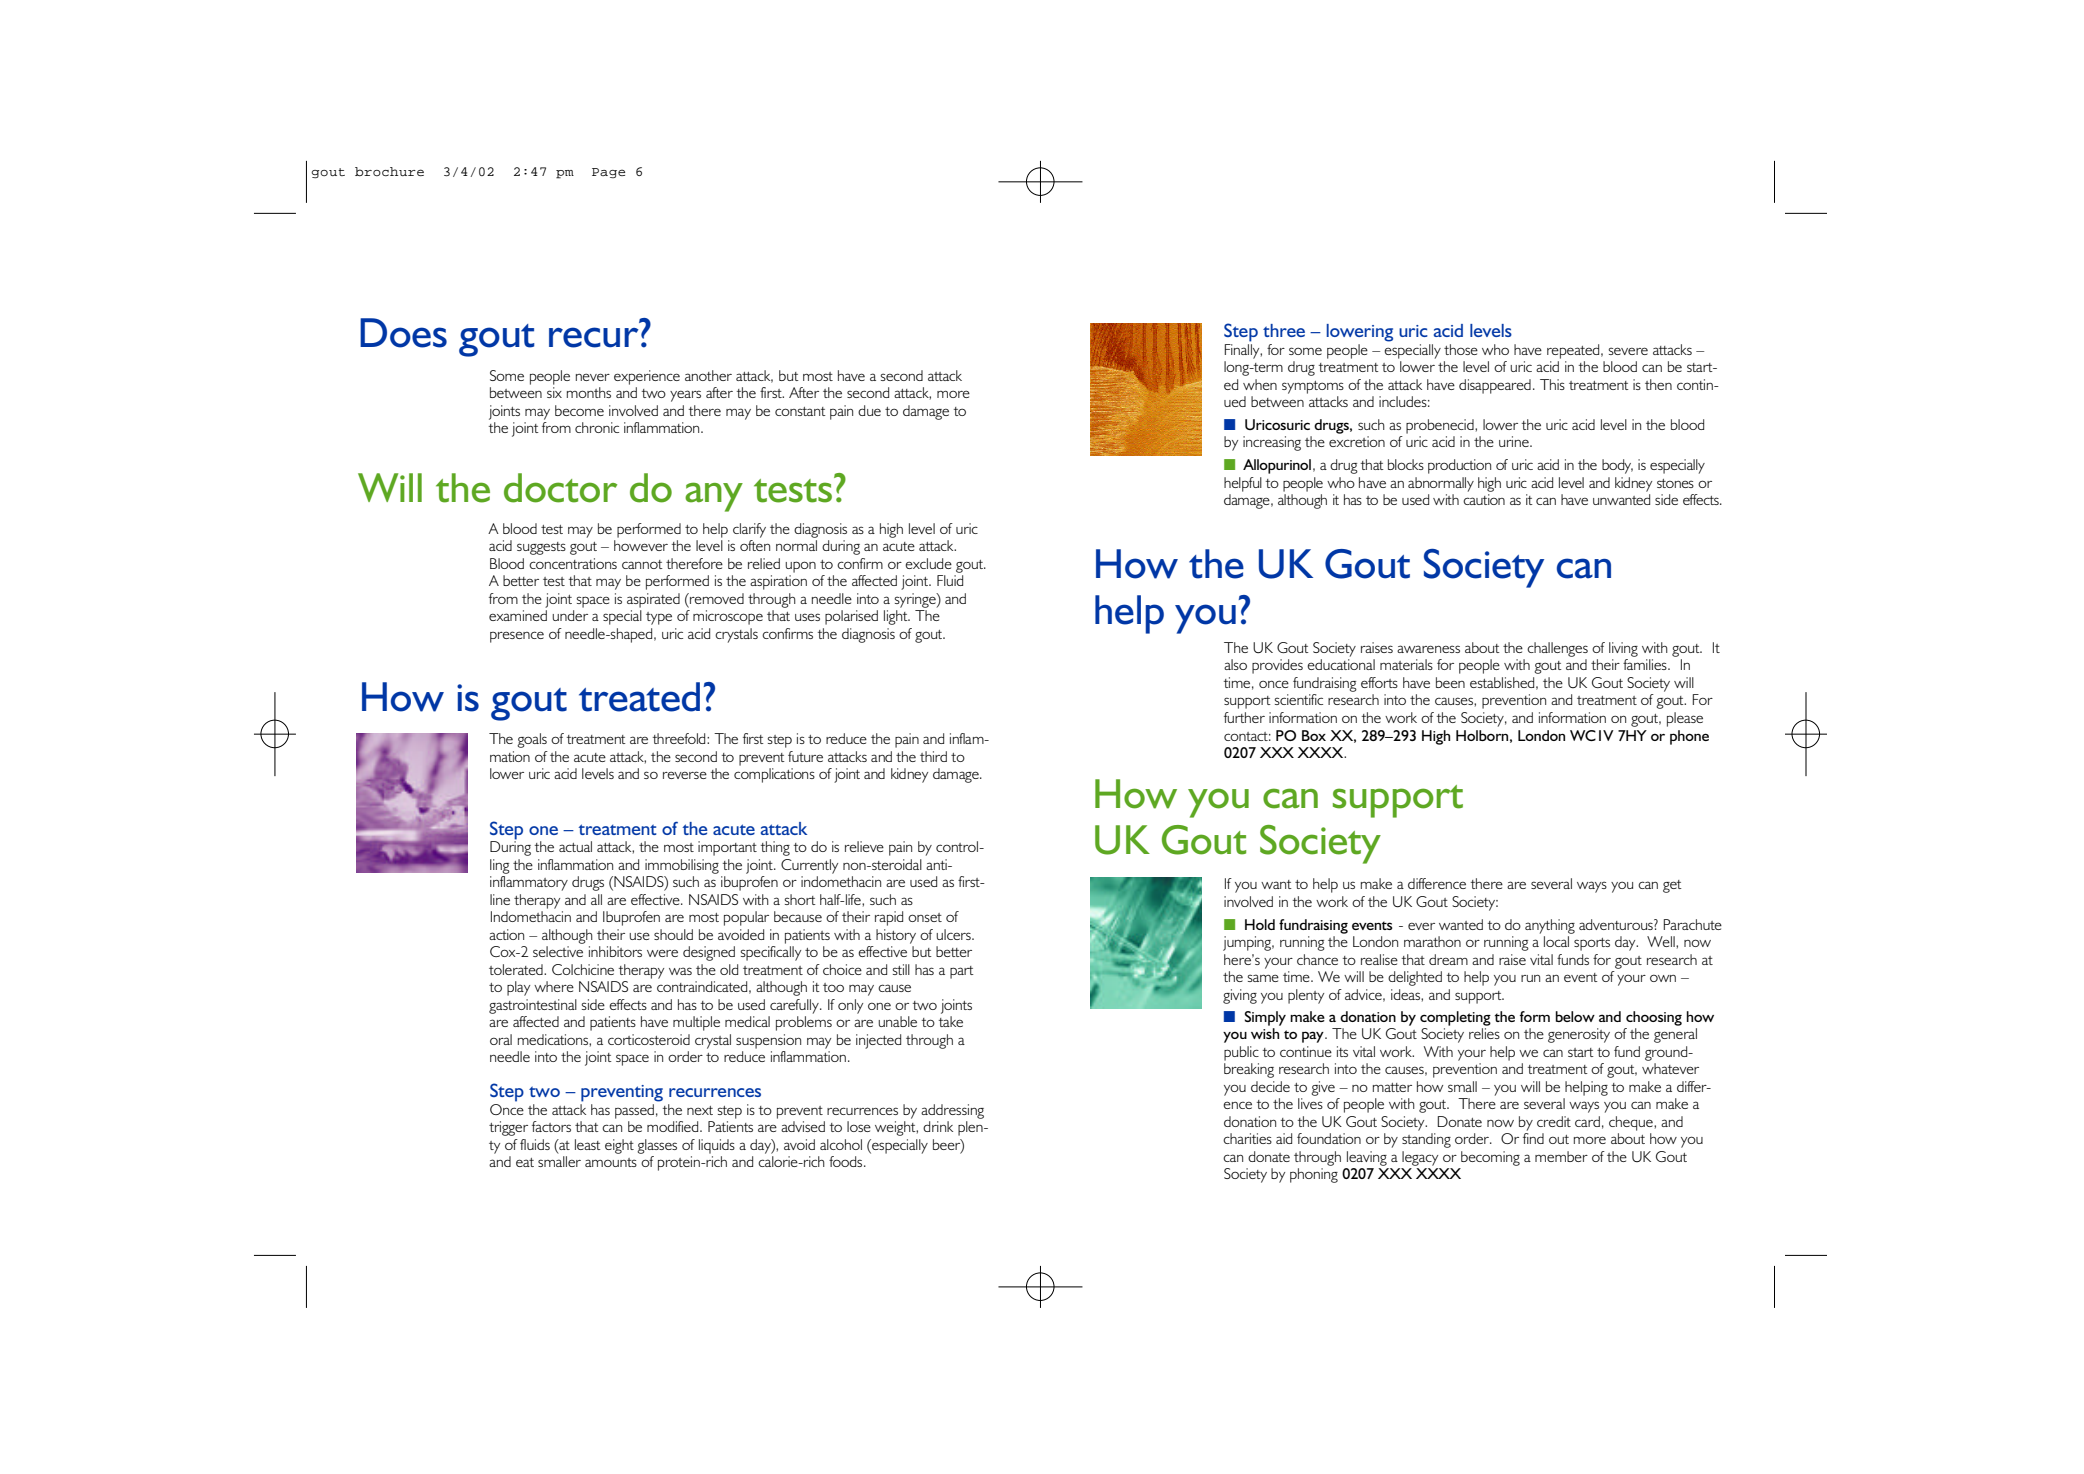  What do you see at coordinates (1515, 441) in the image?
I see `urine` at bounding box center [1515, 441].
